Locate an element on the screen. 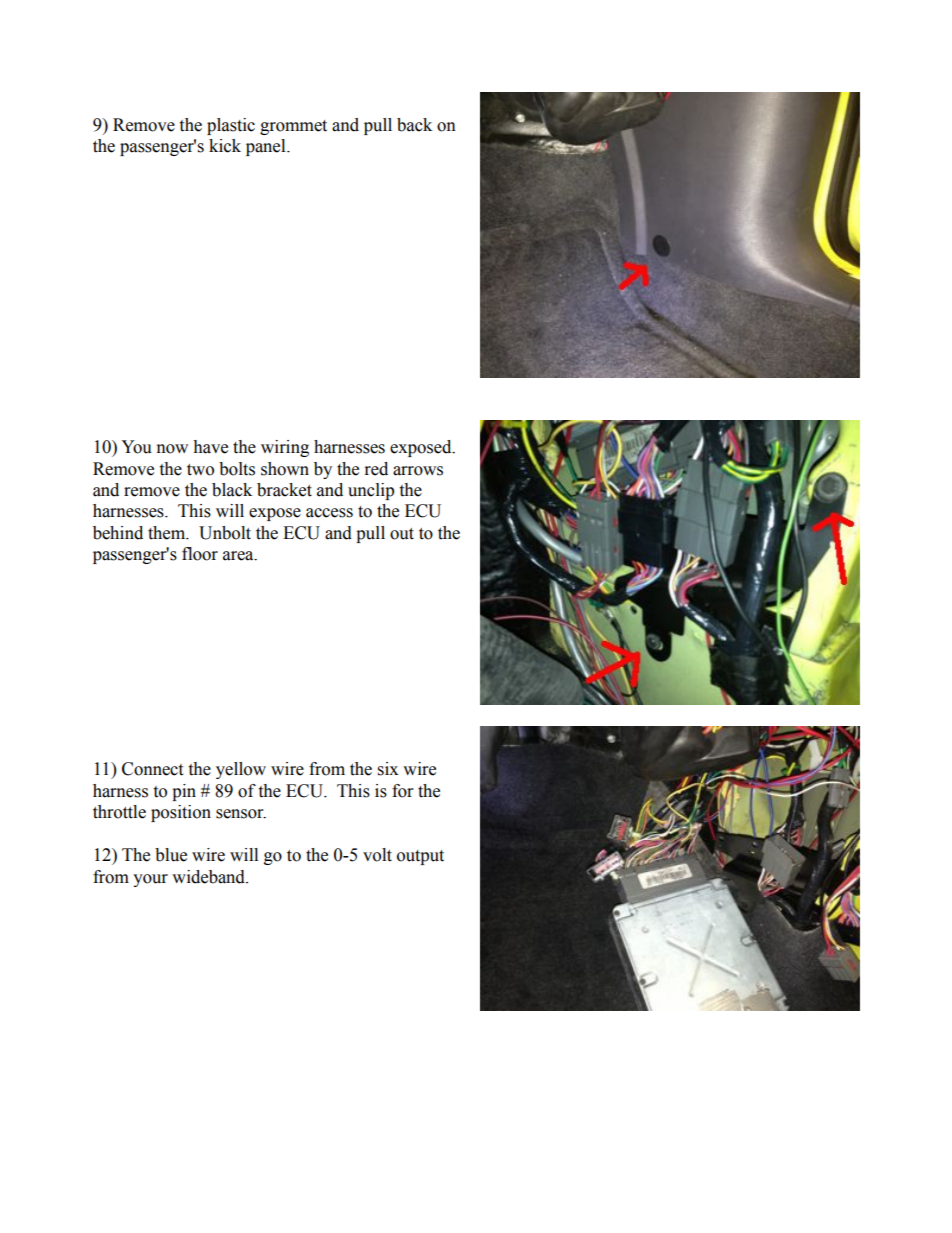  back is located at coordinates (414, 125).
